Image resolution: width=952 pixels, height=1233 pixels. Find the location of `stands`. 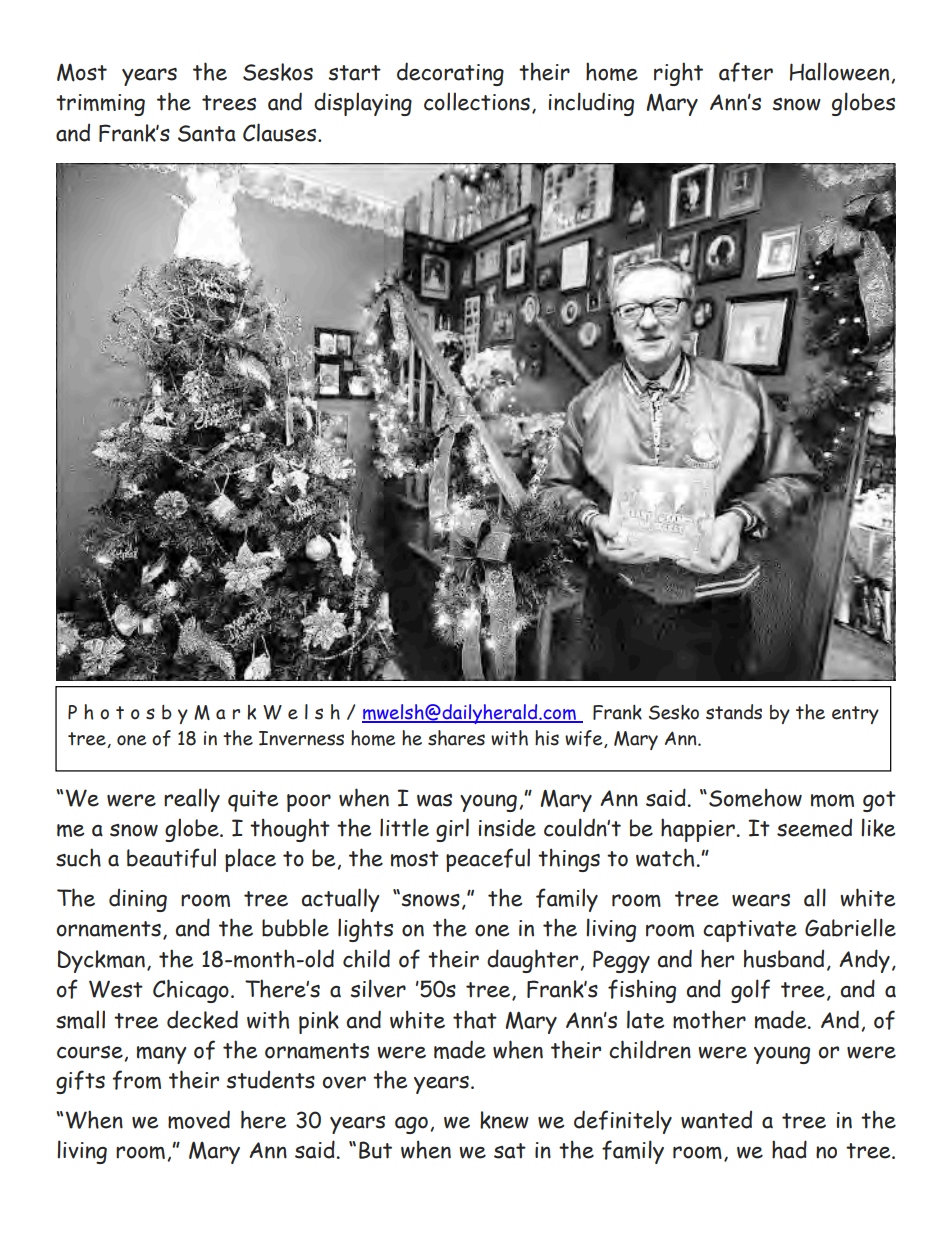

stands is located at coordinates (734, 712).
